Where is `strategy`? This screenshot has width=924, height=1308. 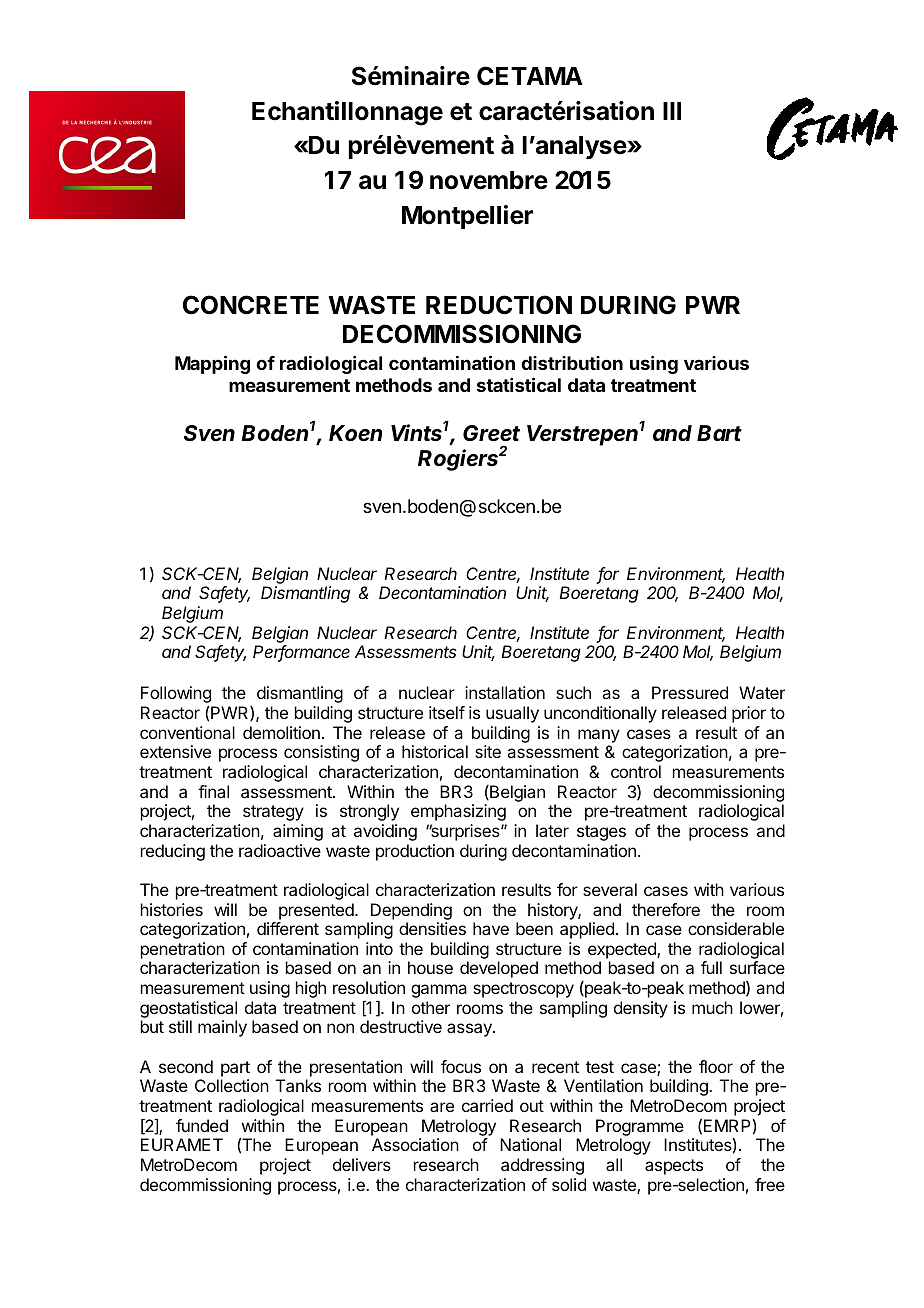
strategy is located at coordinates (273, 813).
